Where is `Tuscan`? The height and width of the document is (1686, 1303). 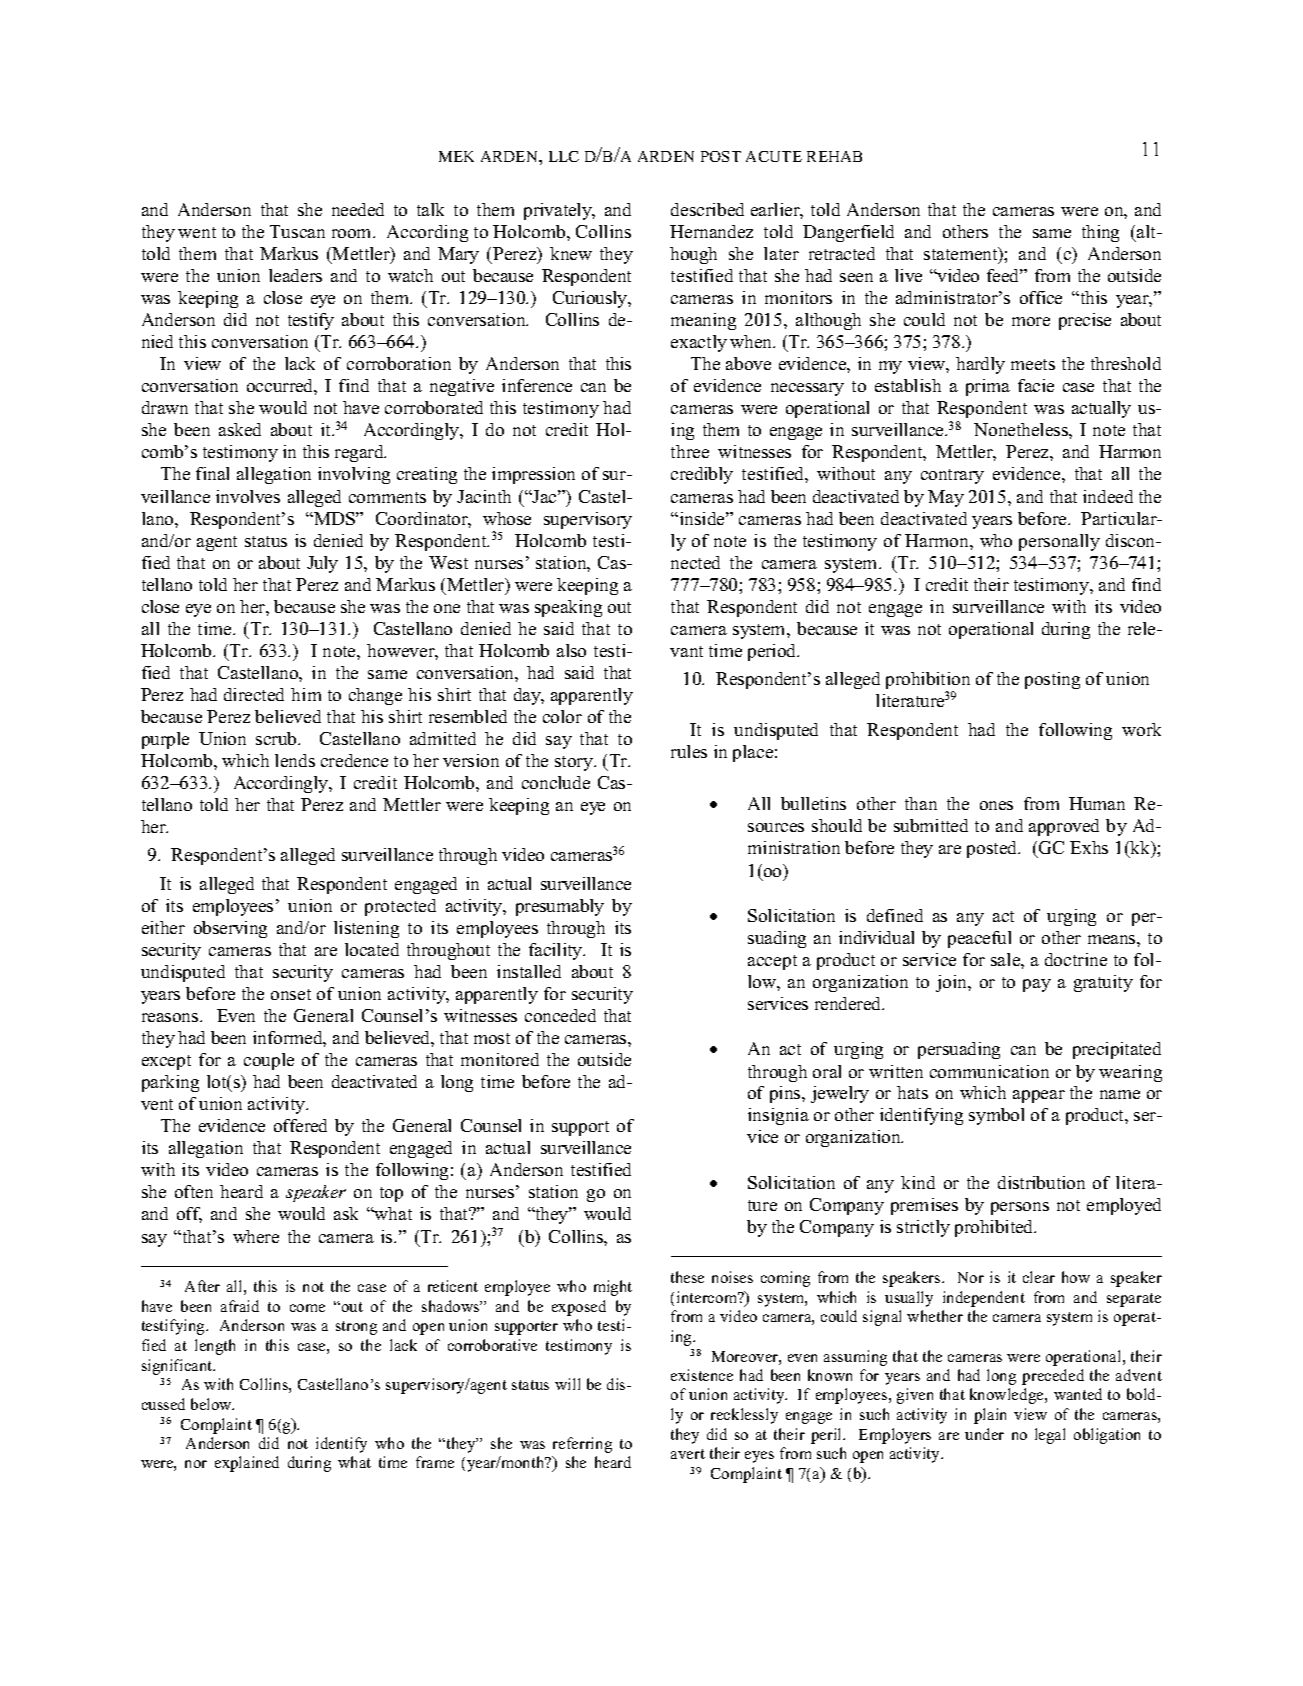
Tuscan is located at coordinates (297, 231).
